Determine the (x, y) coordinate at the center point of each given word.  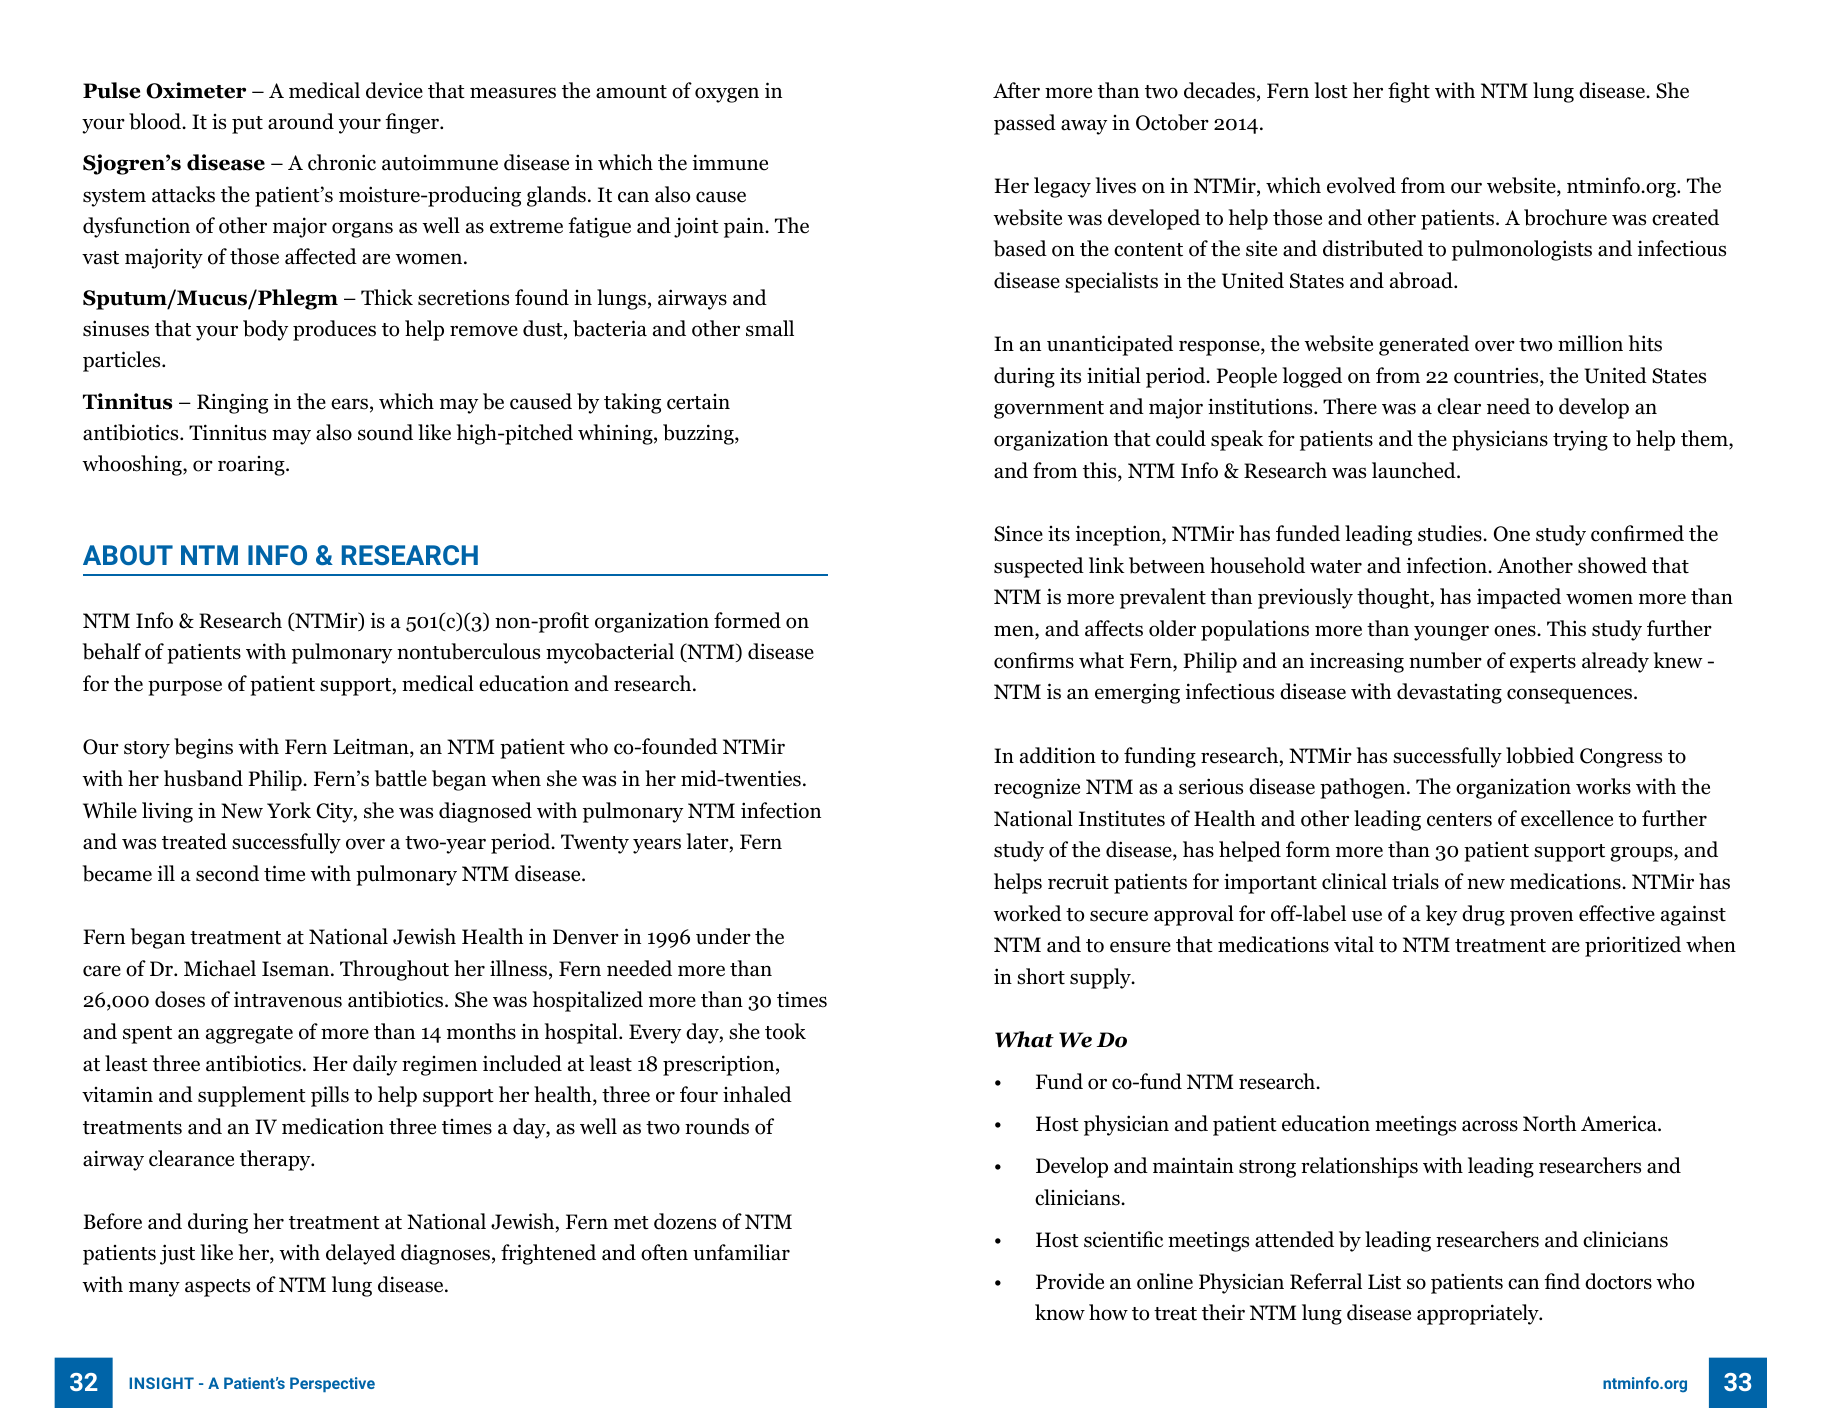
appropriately (1479, 1314)
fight (1409, 92)
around (301, 121)
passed (1025, 124)
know (1060, 1312)
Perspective (332, 1384)
